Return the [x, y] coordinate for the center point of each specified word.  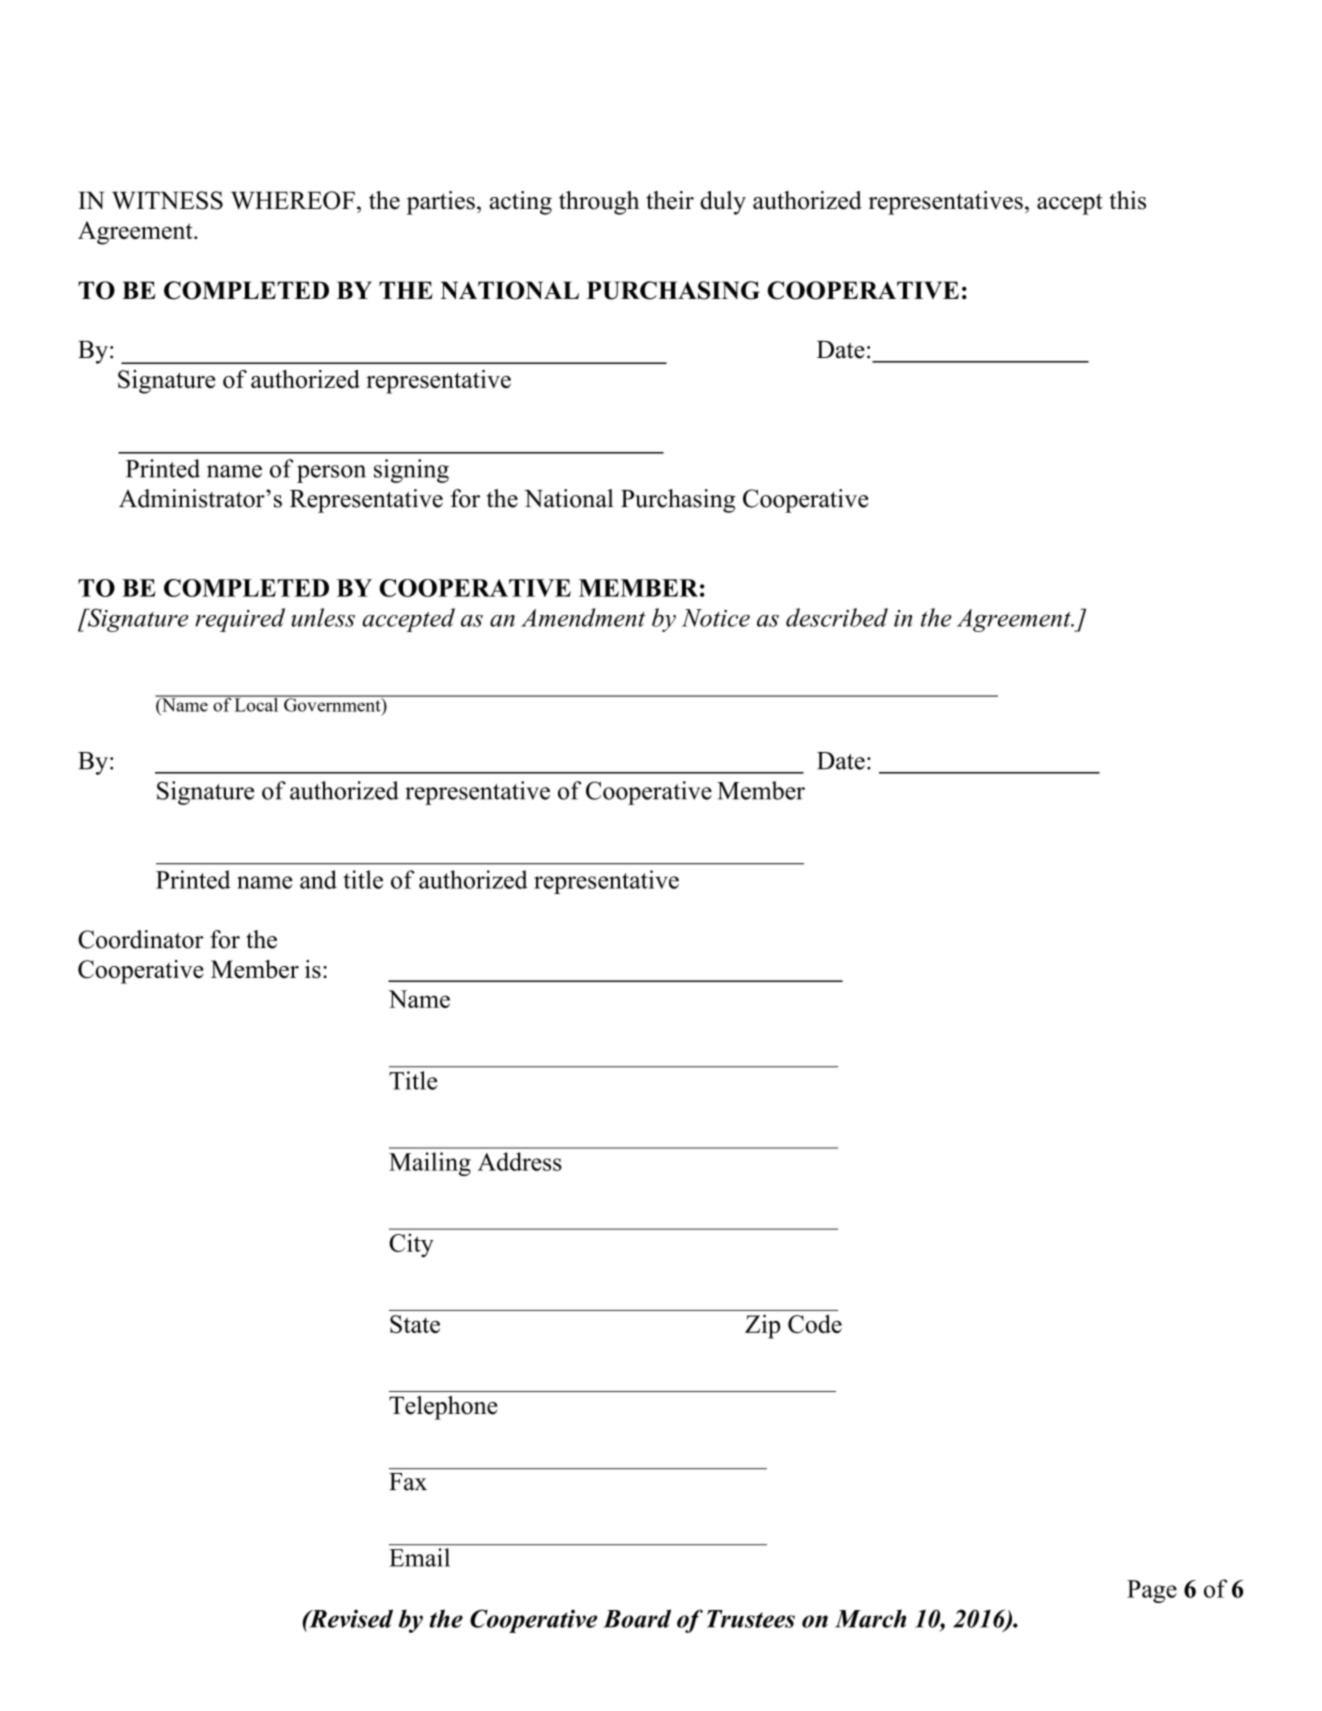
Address [520, 1161]
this [1128, 200]
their [670, 200]
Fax [408, 1482]
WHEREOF [293, 200]
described [837, 617]
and [318, 879]
